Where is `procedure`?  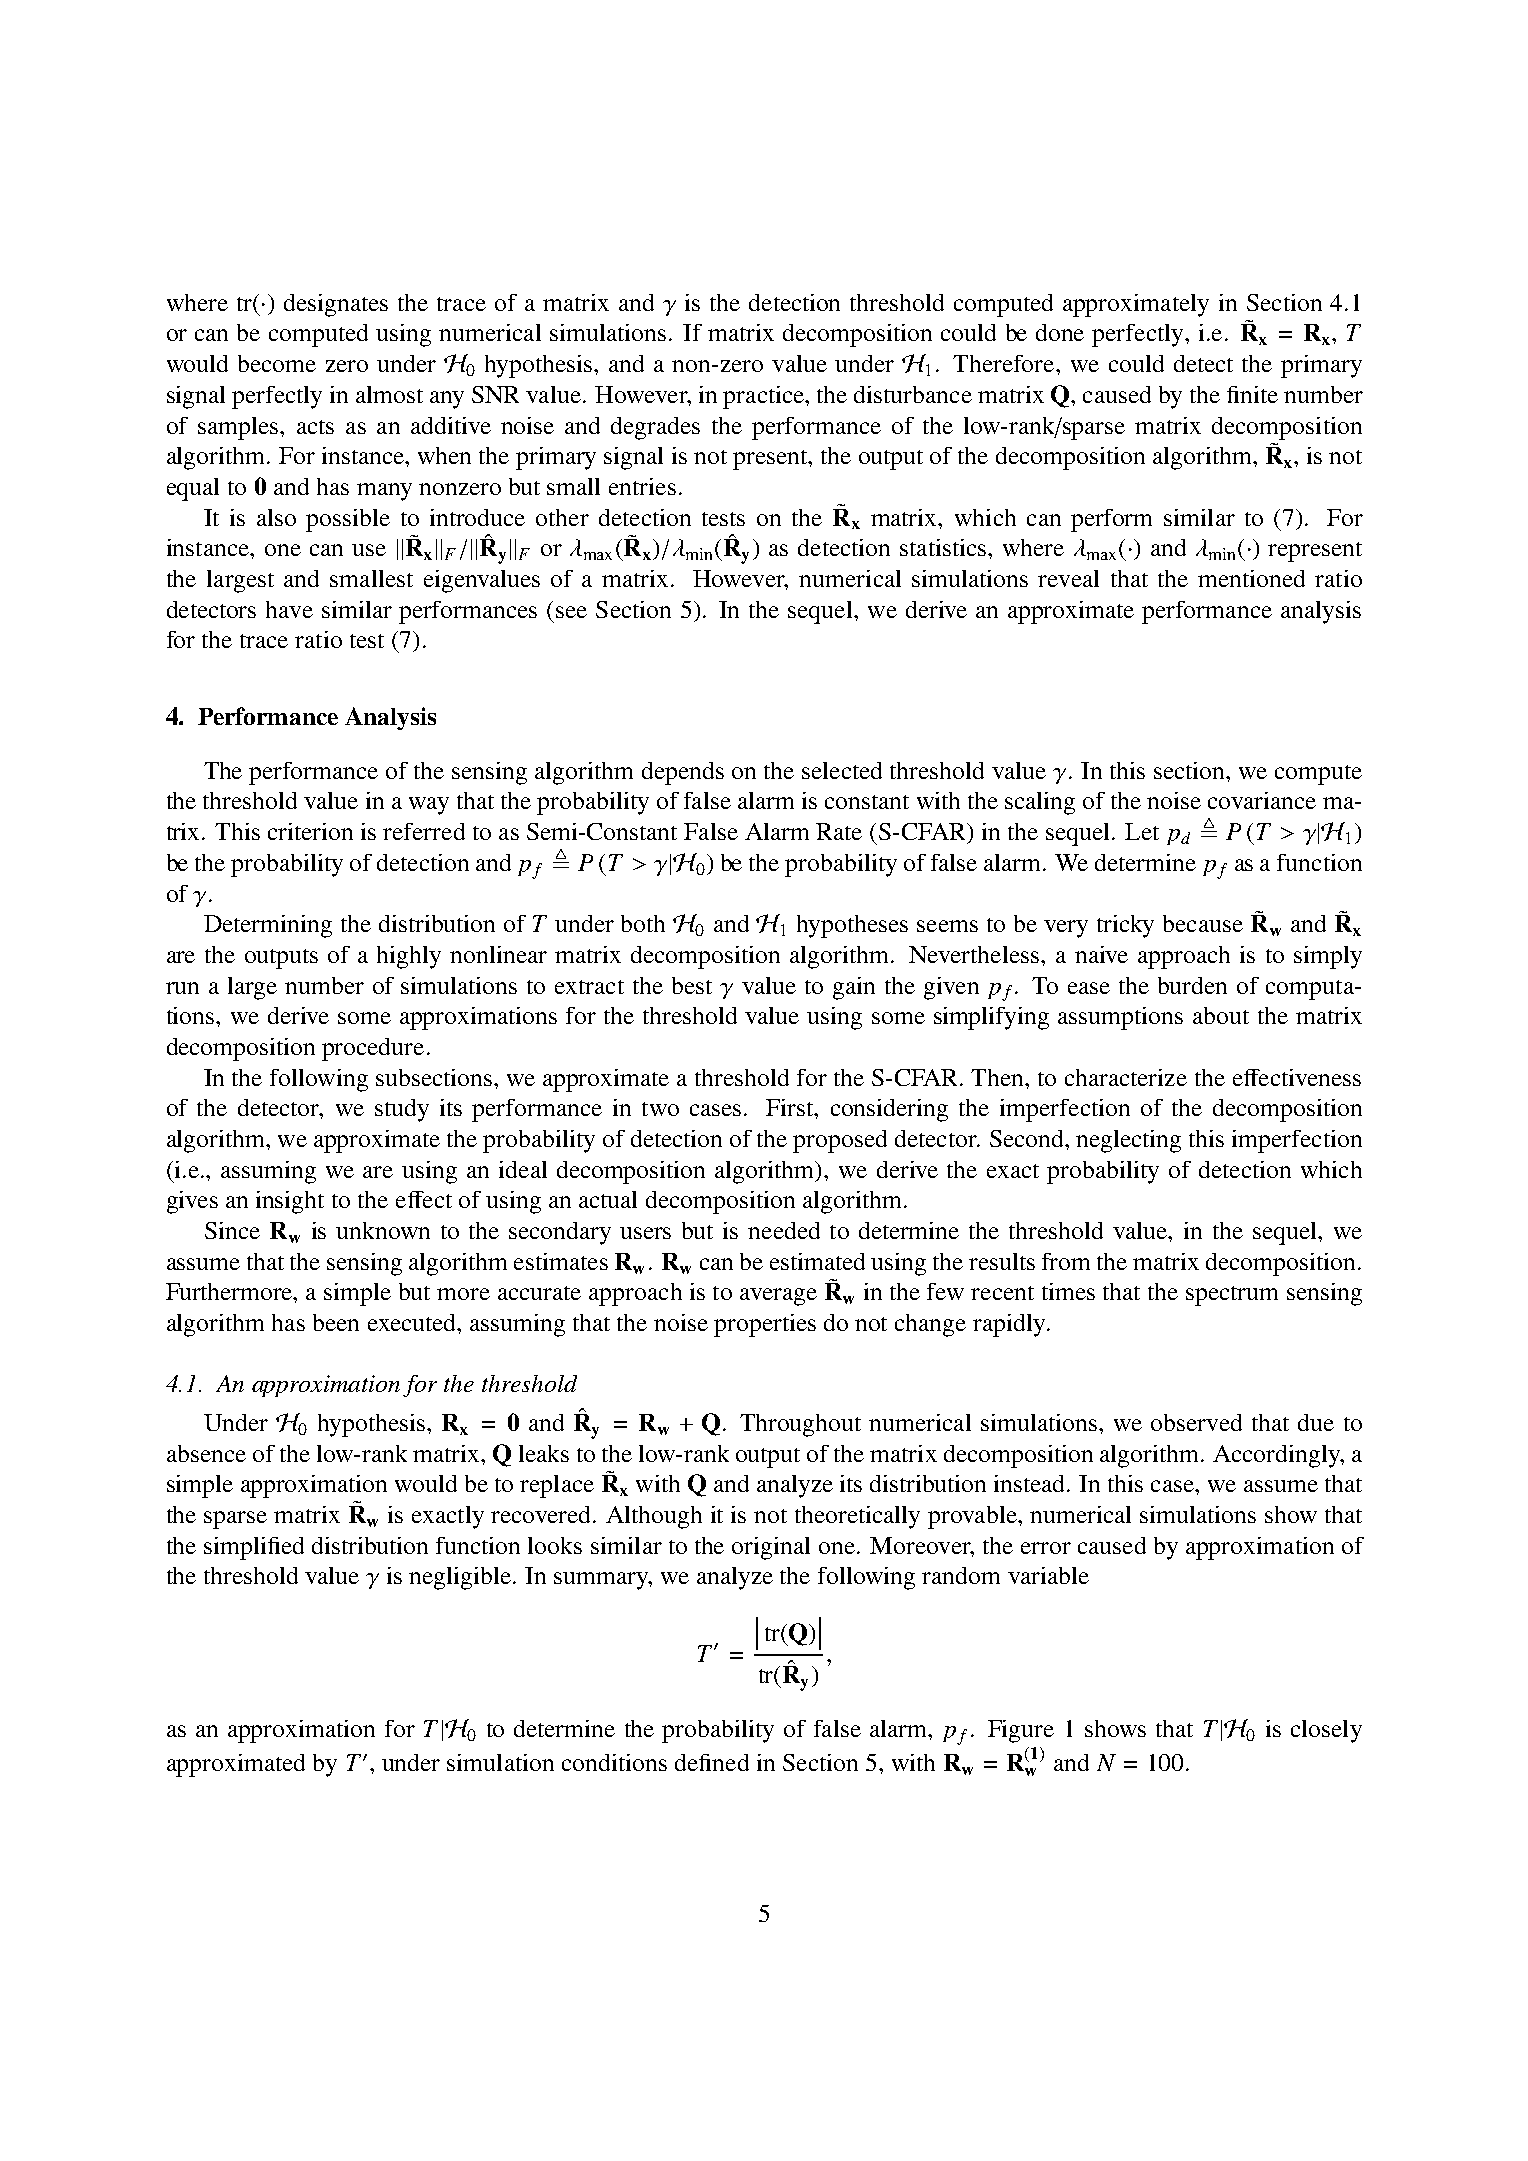 procedure is located at coordinates (373, 1049).
